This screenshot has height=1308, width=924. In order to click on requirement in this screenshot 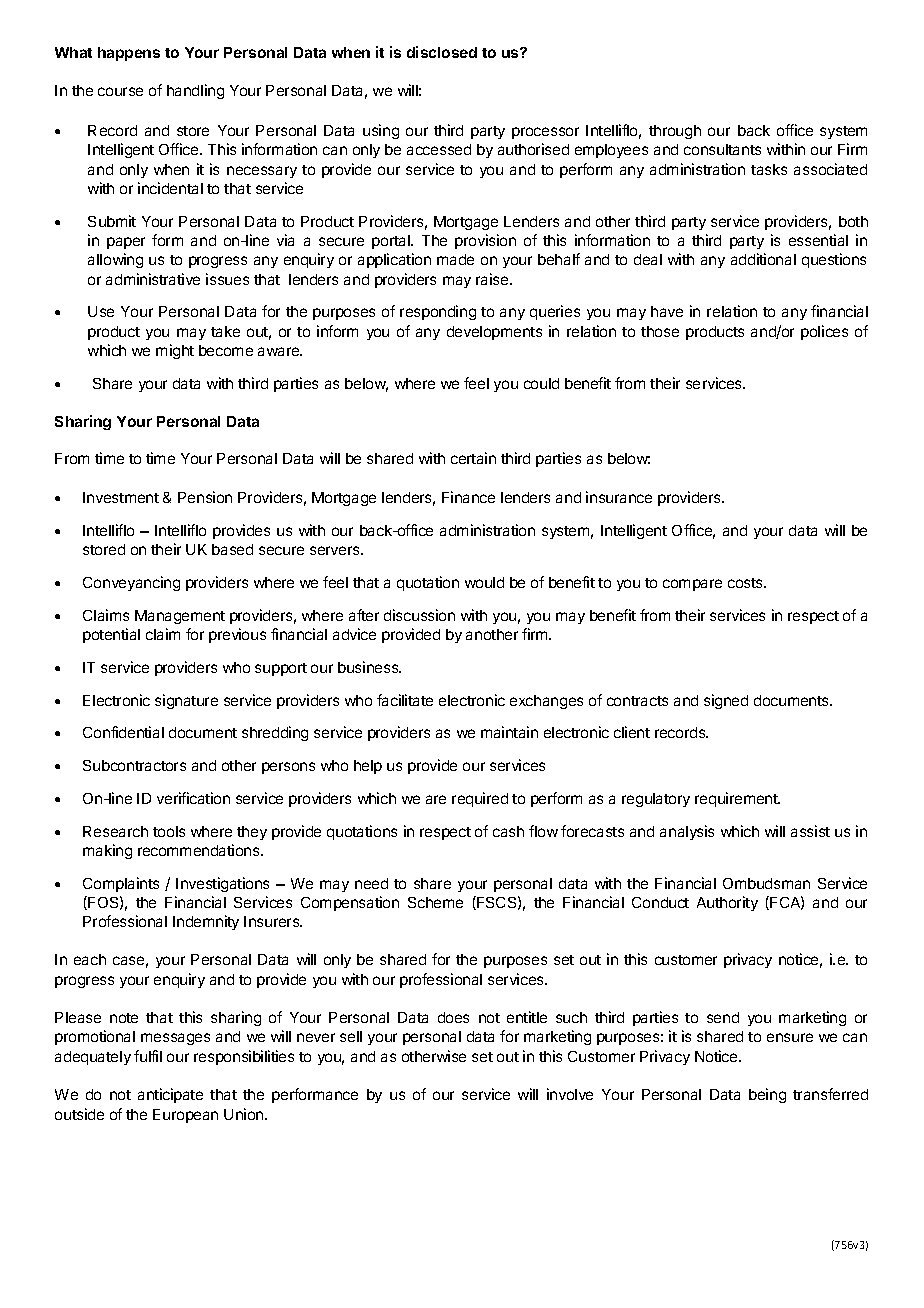, I will do `click(737, 799)`.
